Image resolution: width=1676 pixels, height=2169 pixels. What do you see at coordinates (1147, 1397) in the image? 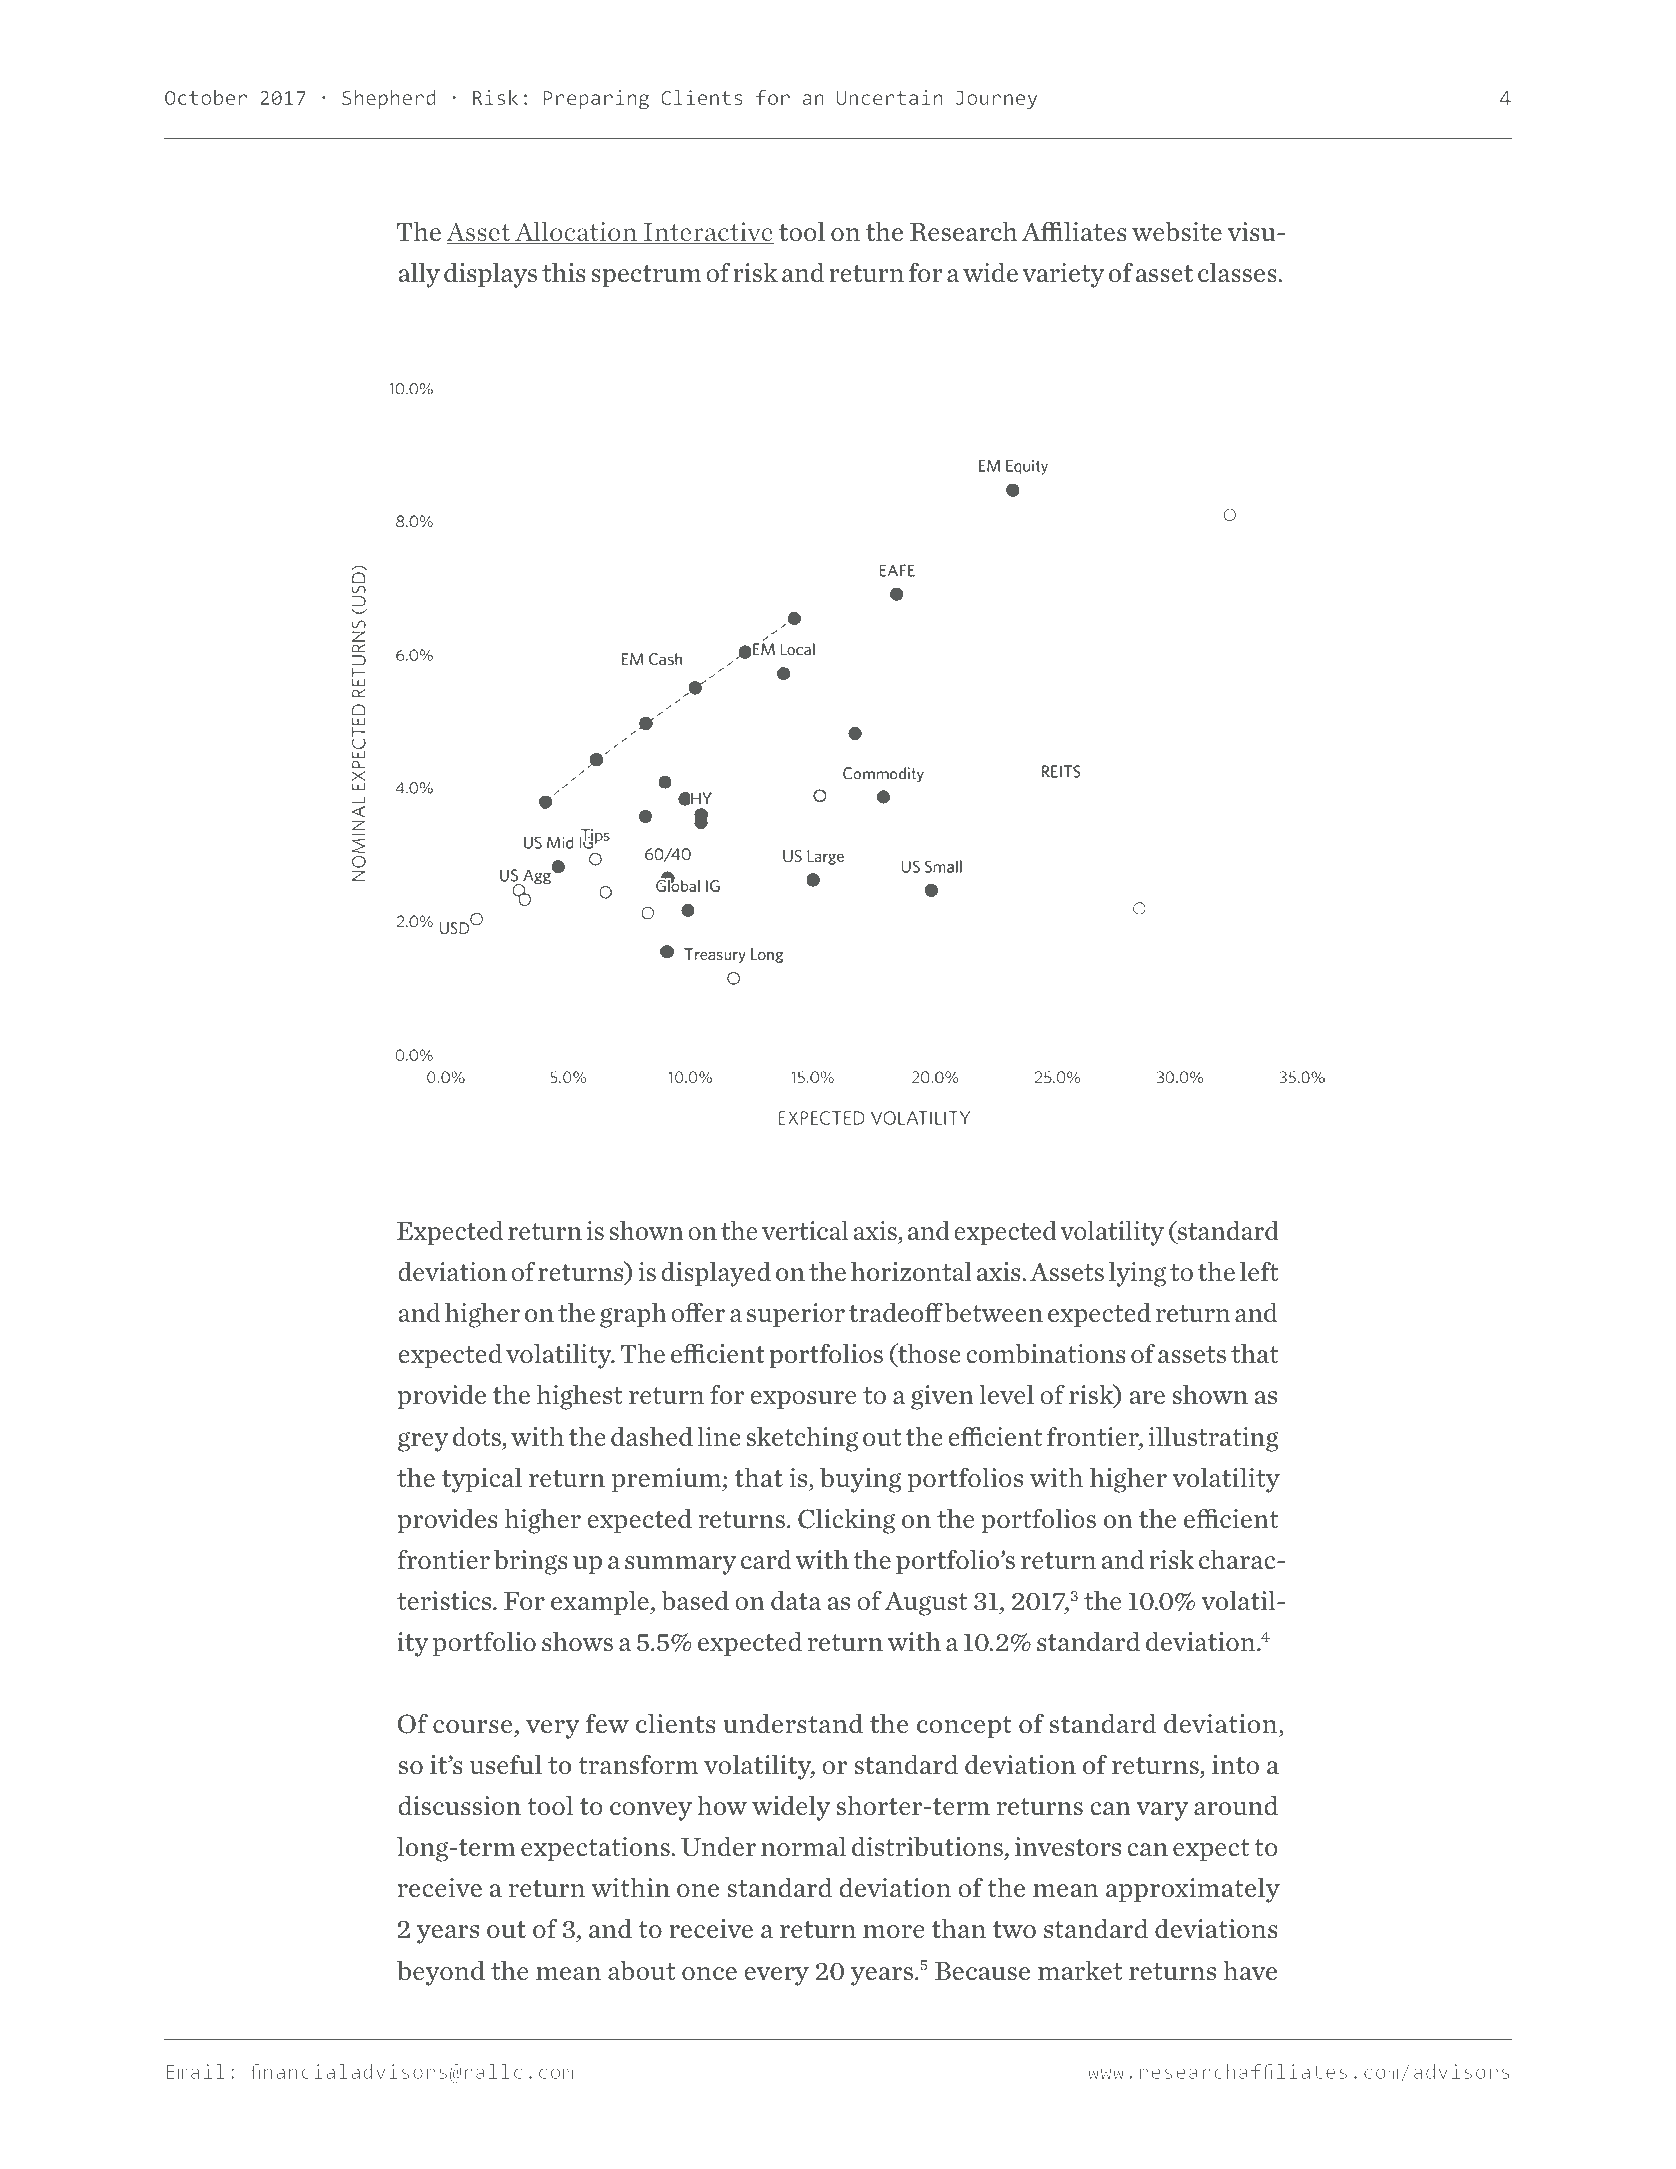
I see `are` at bounding box center [1147, 1397].
